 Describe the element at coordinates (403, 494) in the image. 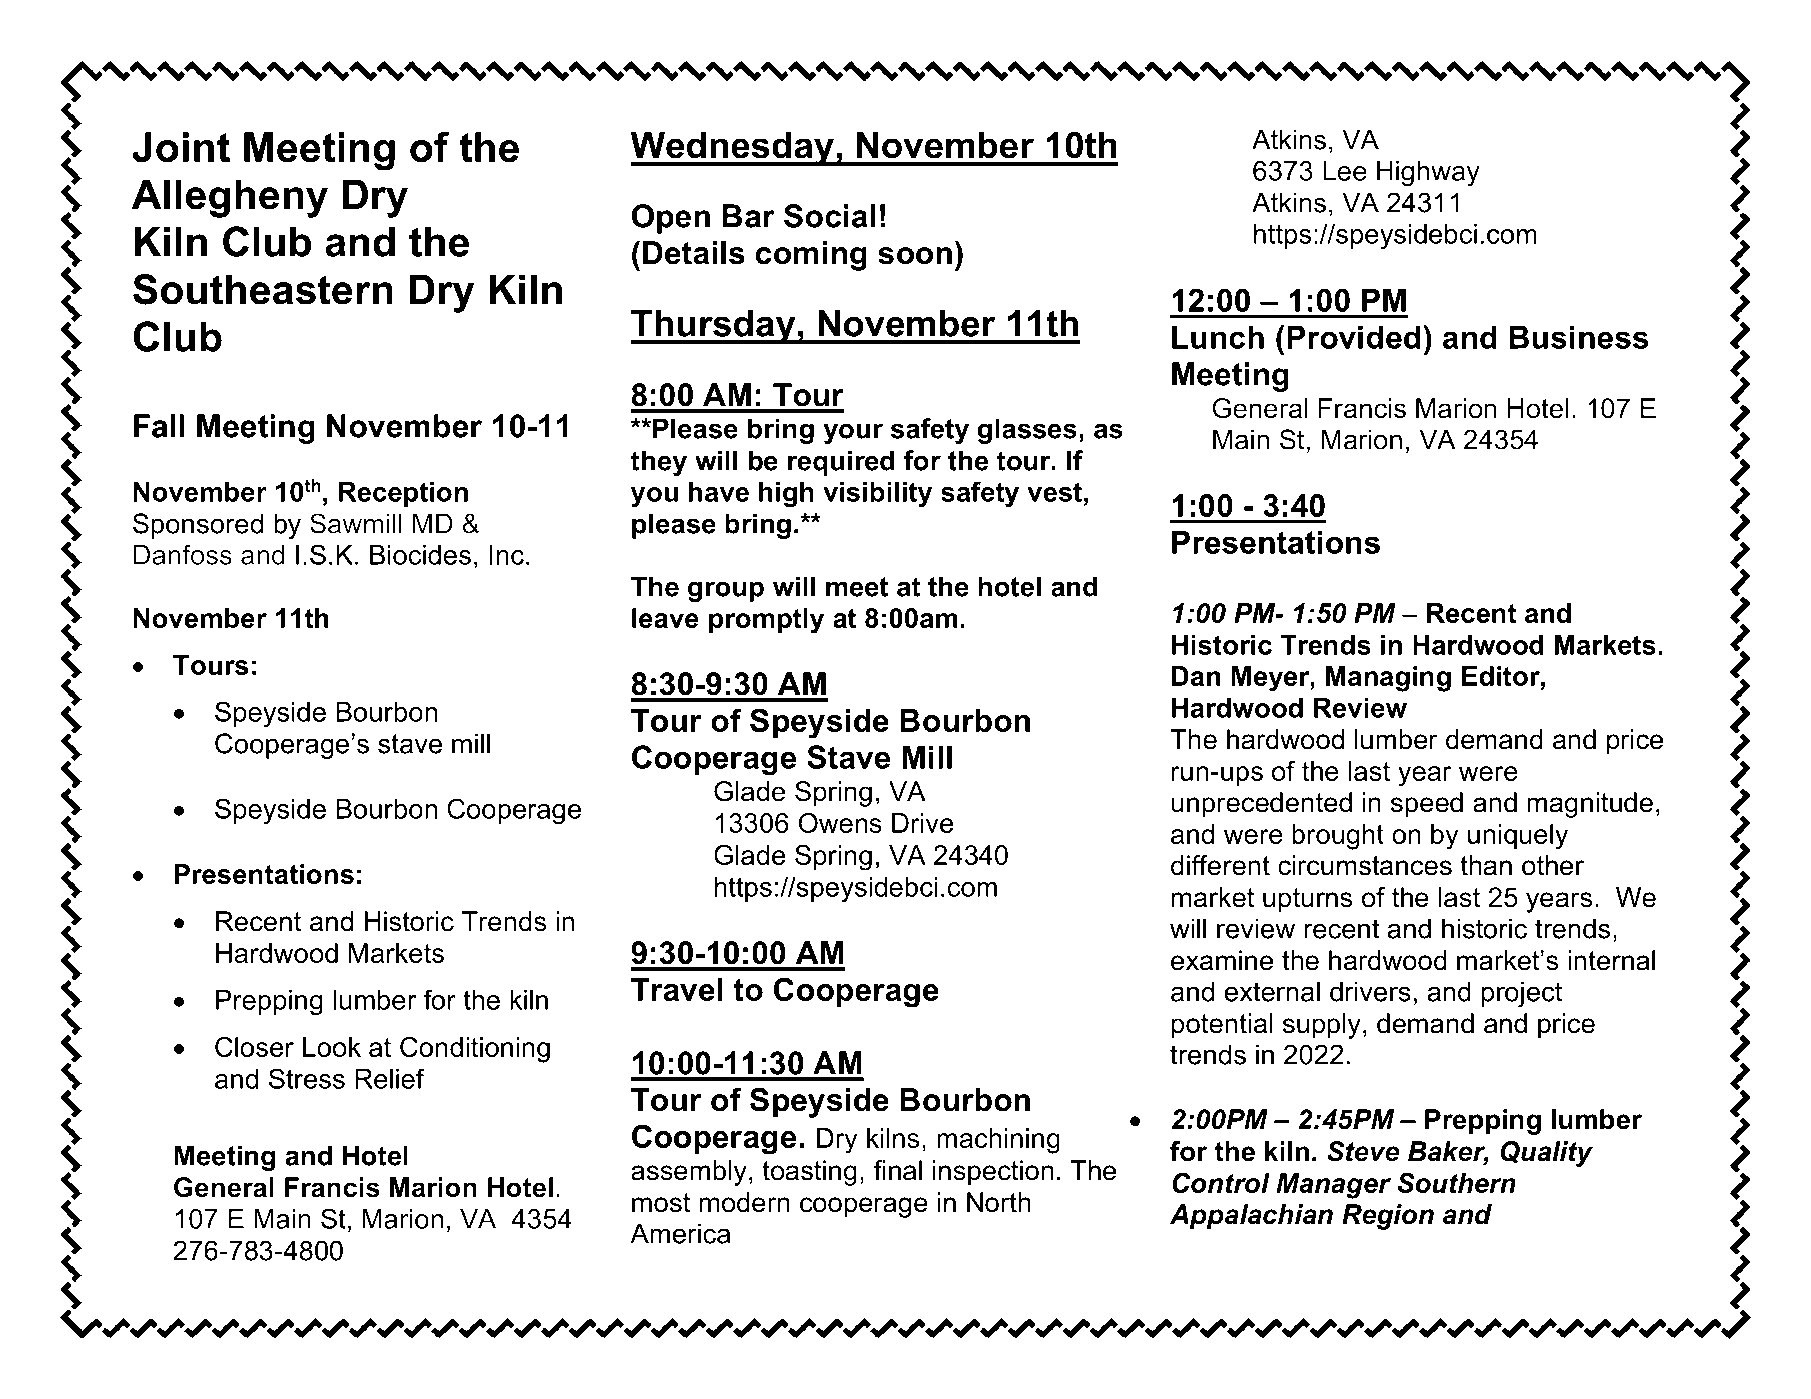

I see `Reception` at that location.
